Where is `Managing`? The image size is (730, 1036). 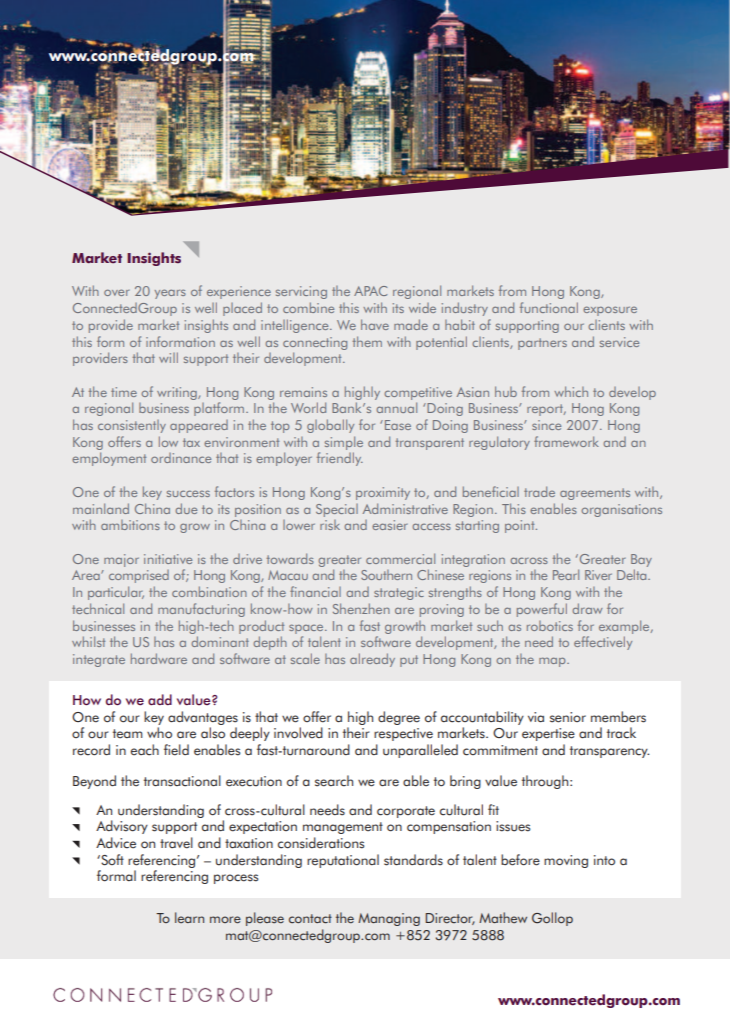 Managing is located at coordinates (389, 919).
